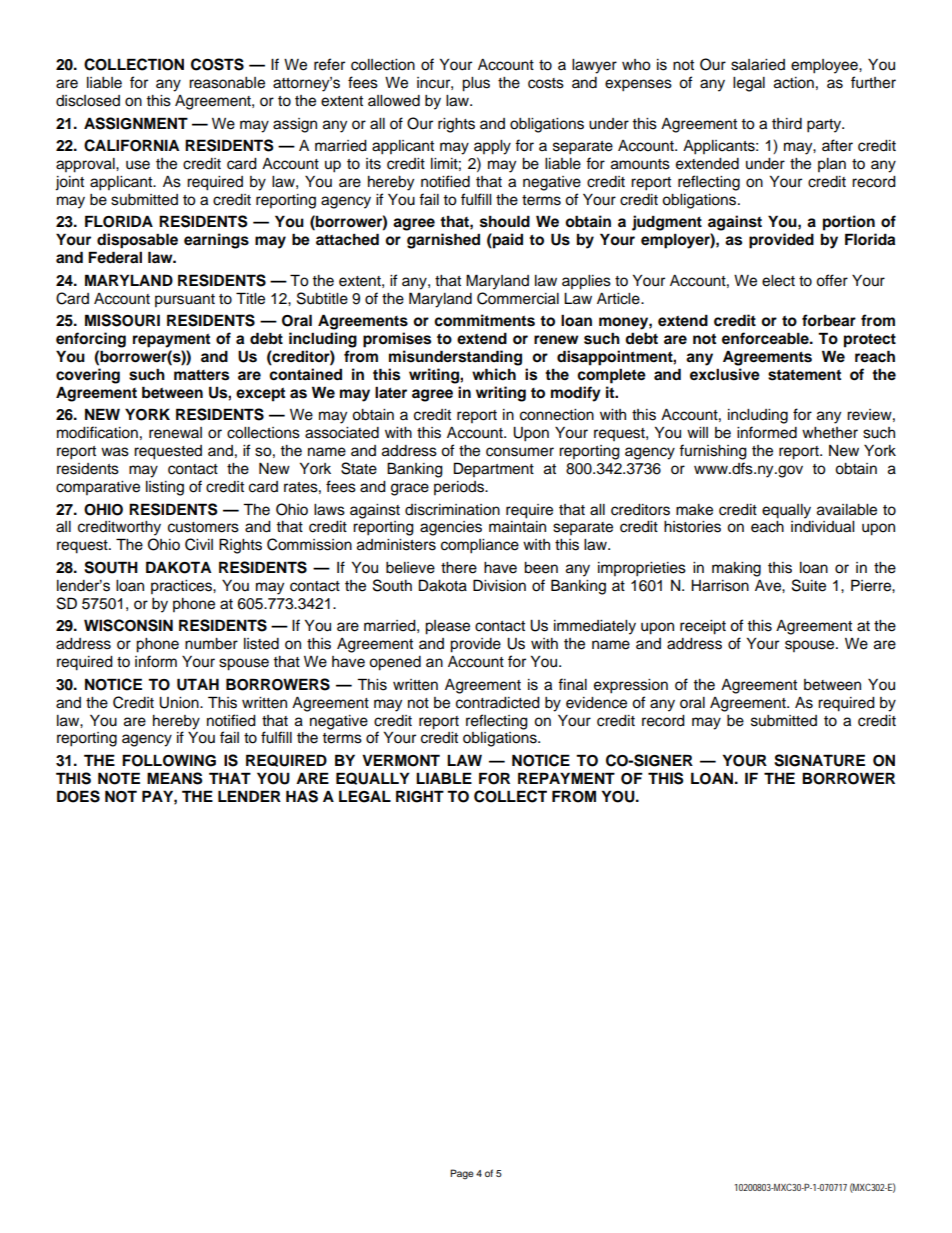 This image has width=952, height=1233. What do you see at coordinates (227, 83) in the image?
I see `reasonable` at bounding box center [227, 83].
